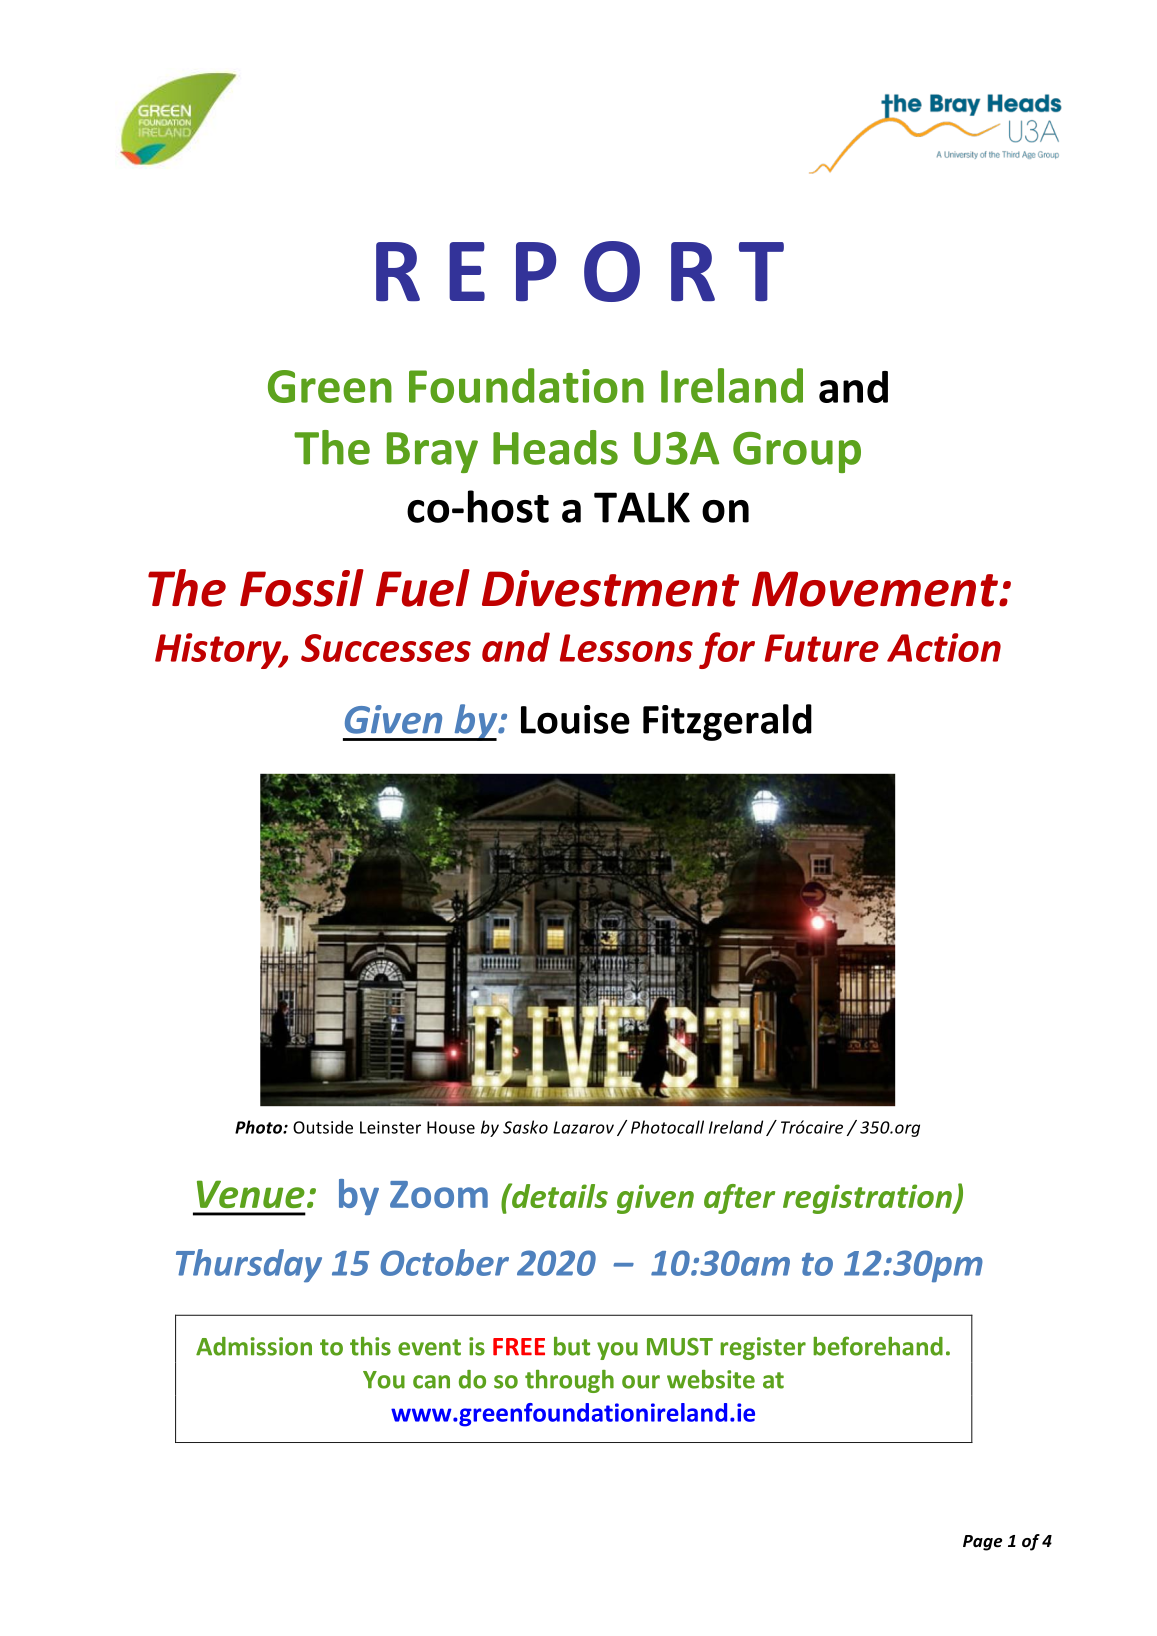 The image size is (1157, 1636). What do you see at coordinates (386, 648) in the image?
I see `Successes` at bounding box center [386, 648].
